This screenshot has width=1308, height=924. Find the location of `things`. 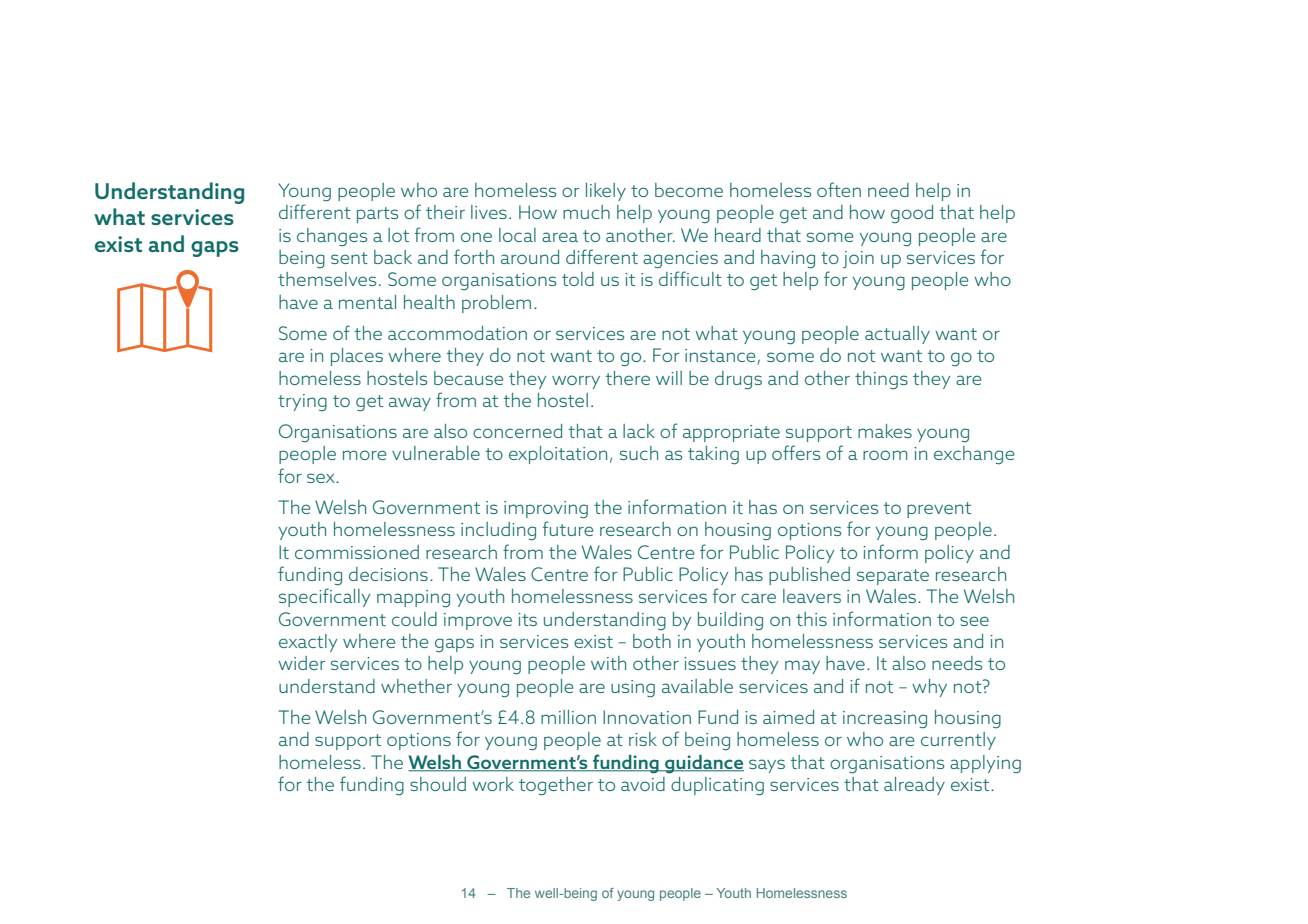

things is located at coordinates (881, 380).
